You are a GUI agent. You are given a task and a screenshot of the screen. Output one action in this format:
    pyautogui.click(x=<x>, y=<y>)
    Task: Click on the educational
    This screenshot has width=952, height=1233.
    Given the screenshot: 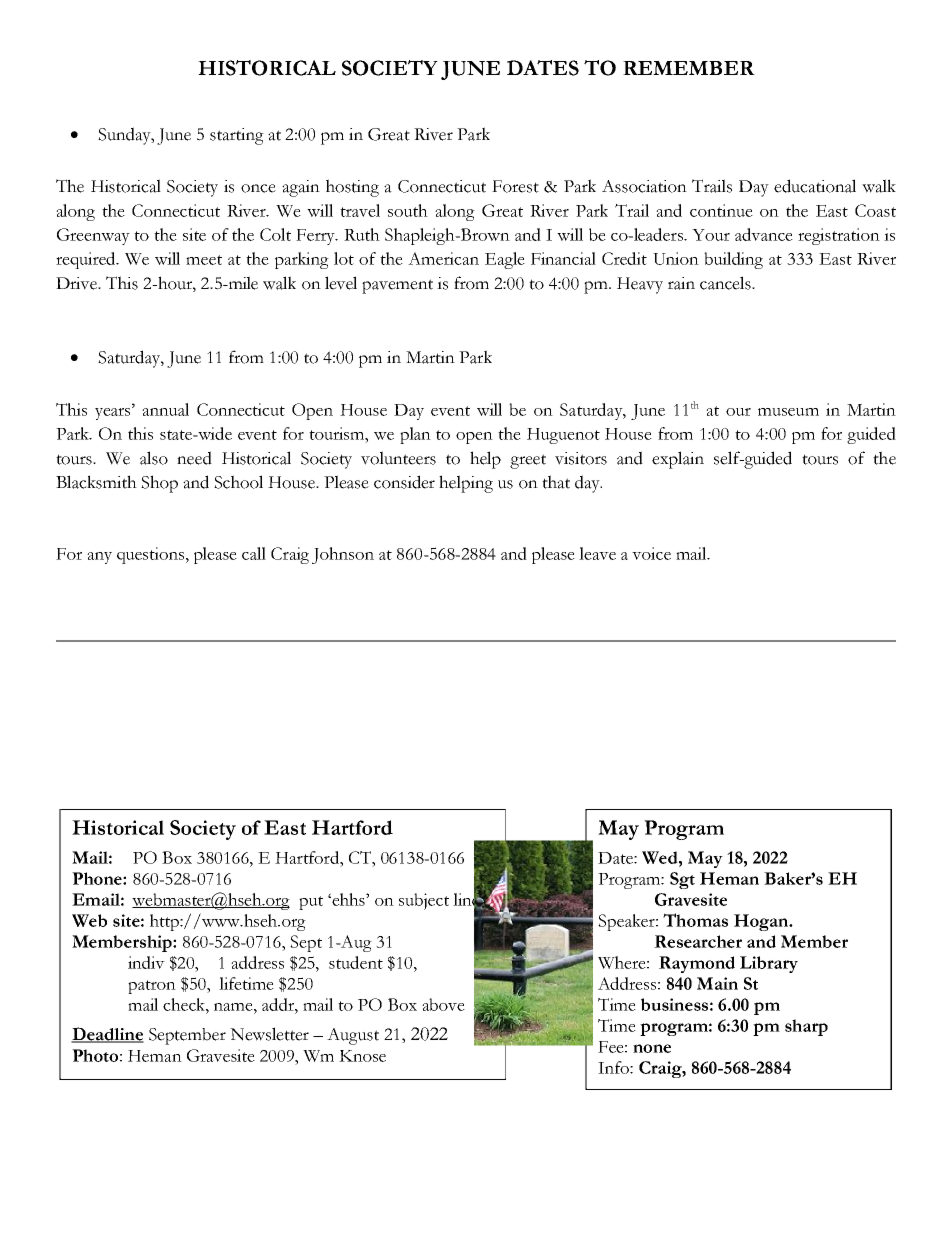 What is the action you would take?
    pyautogui.click(x=815, y=186)
